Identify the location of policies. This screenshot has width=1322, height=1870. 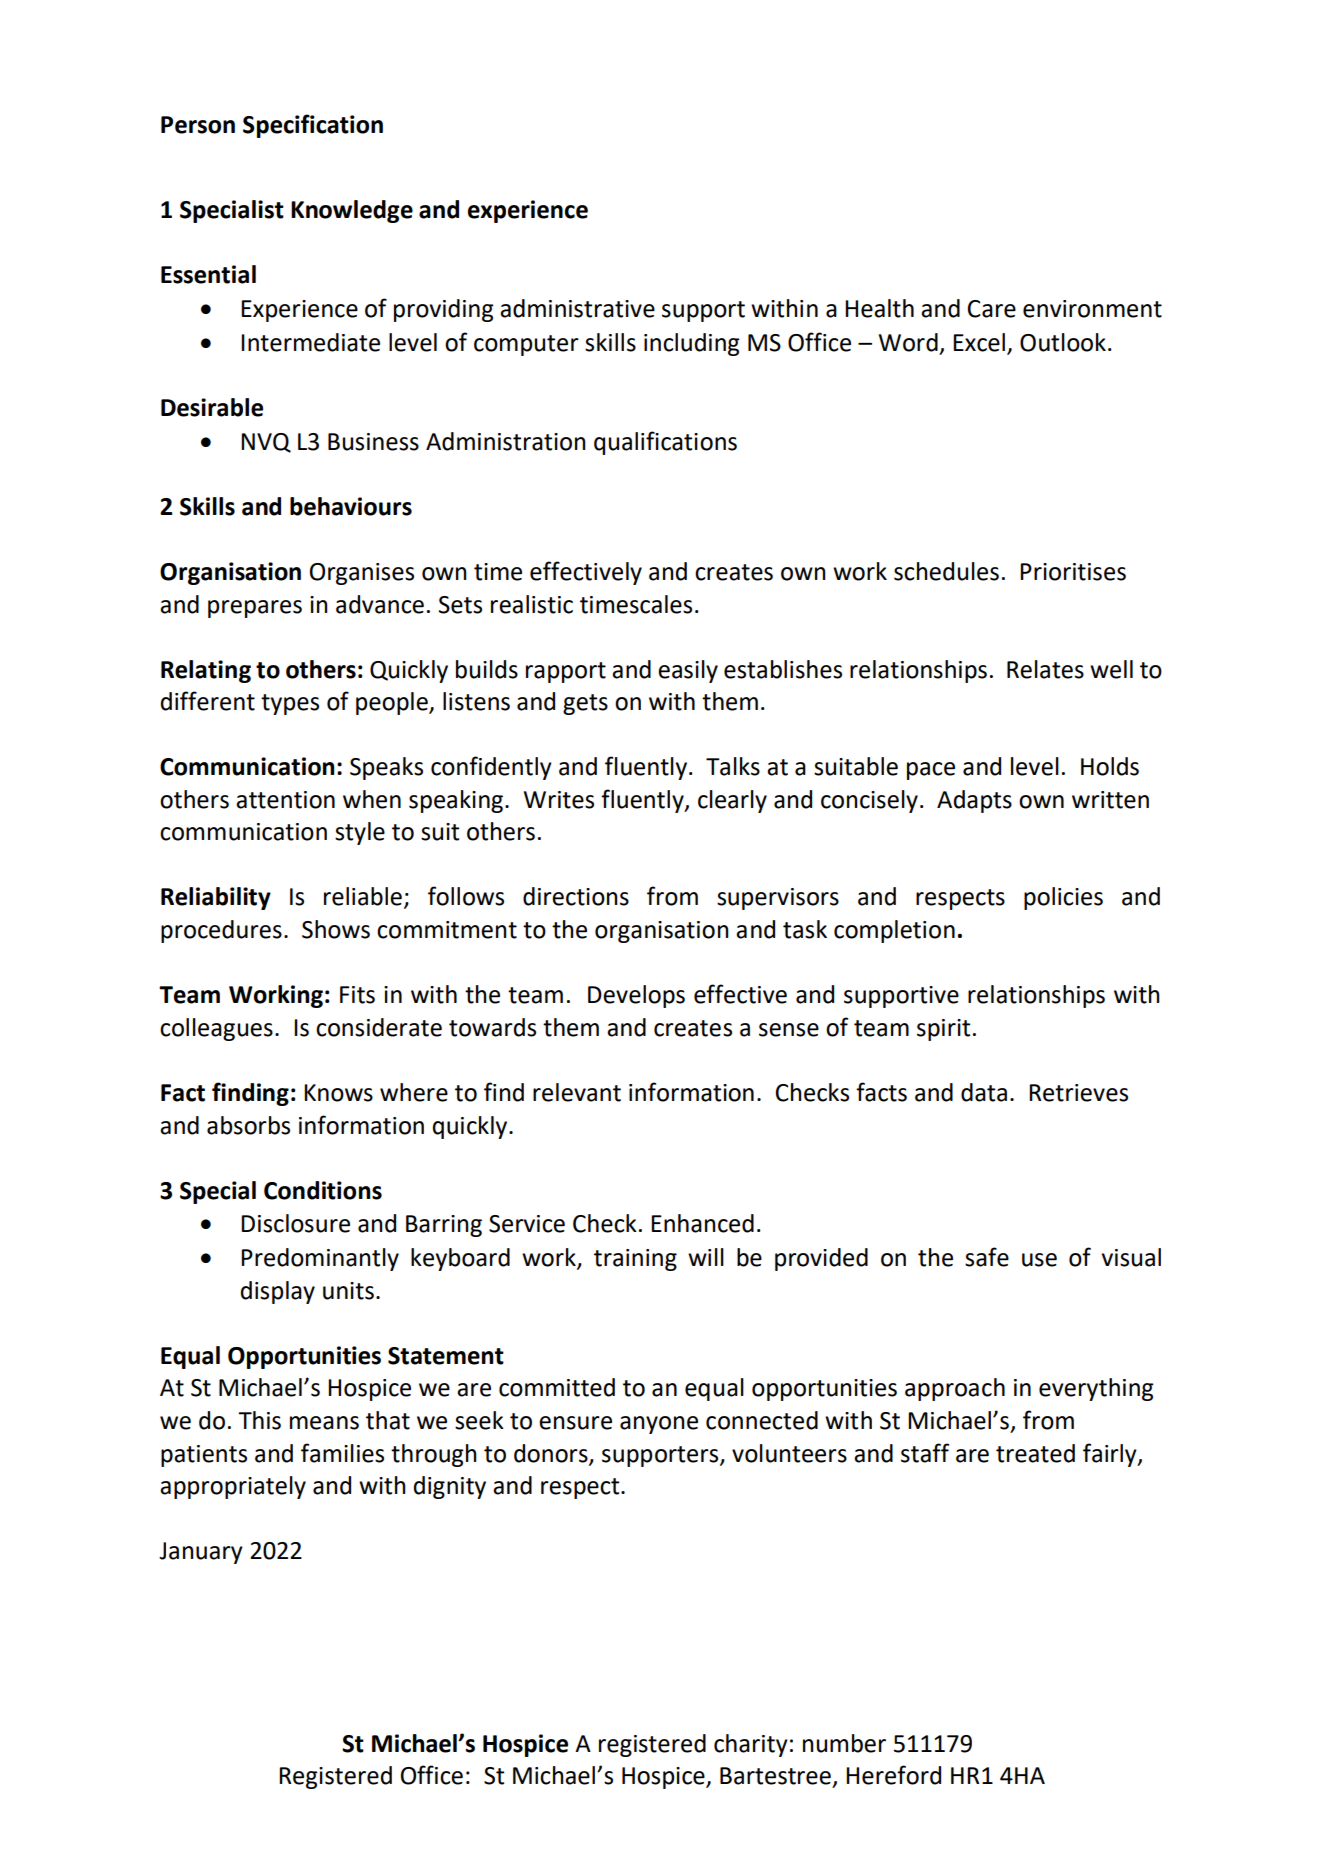
(1063, 898).
